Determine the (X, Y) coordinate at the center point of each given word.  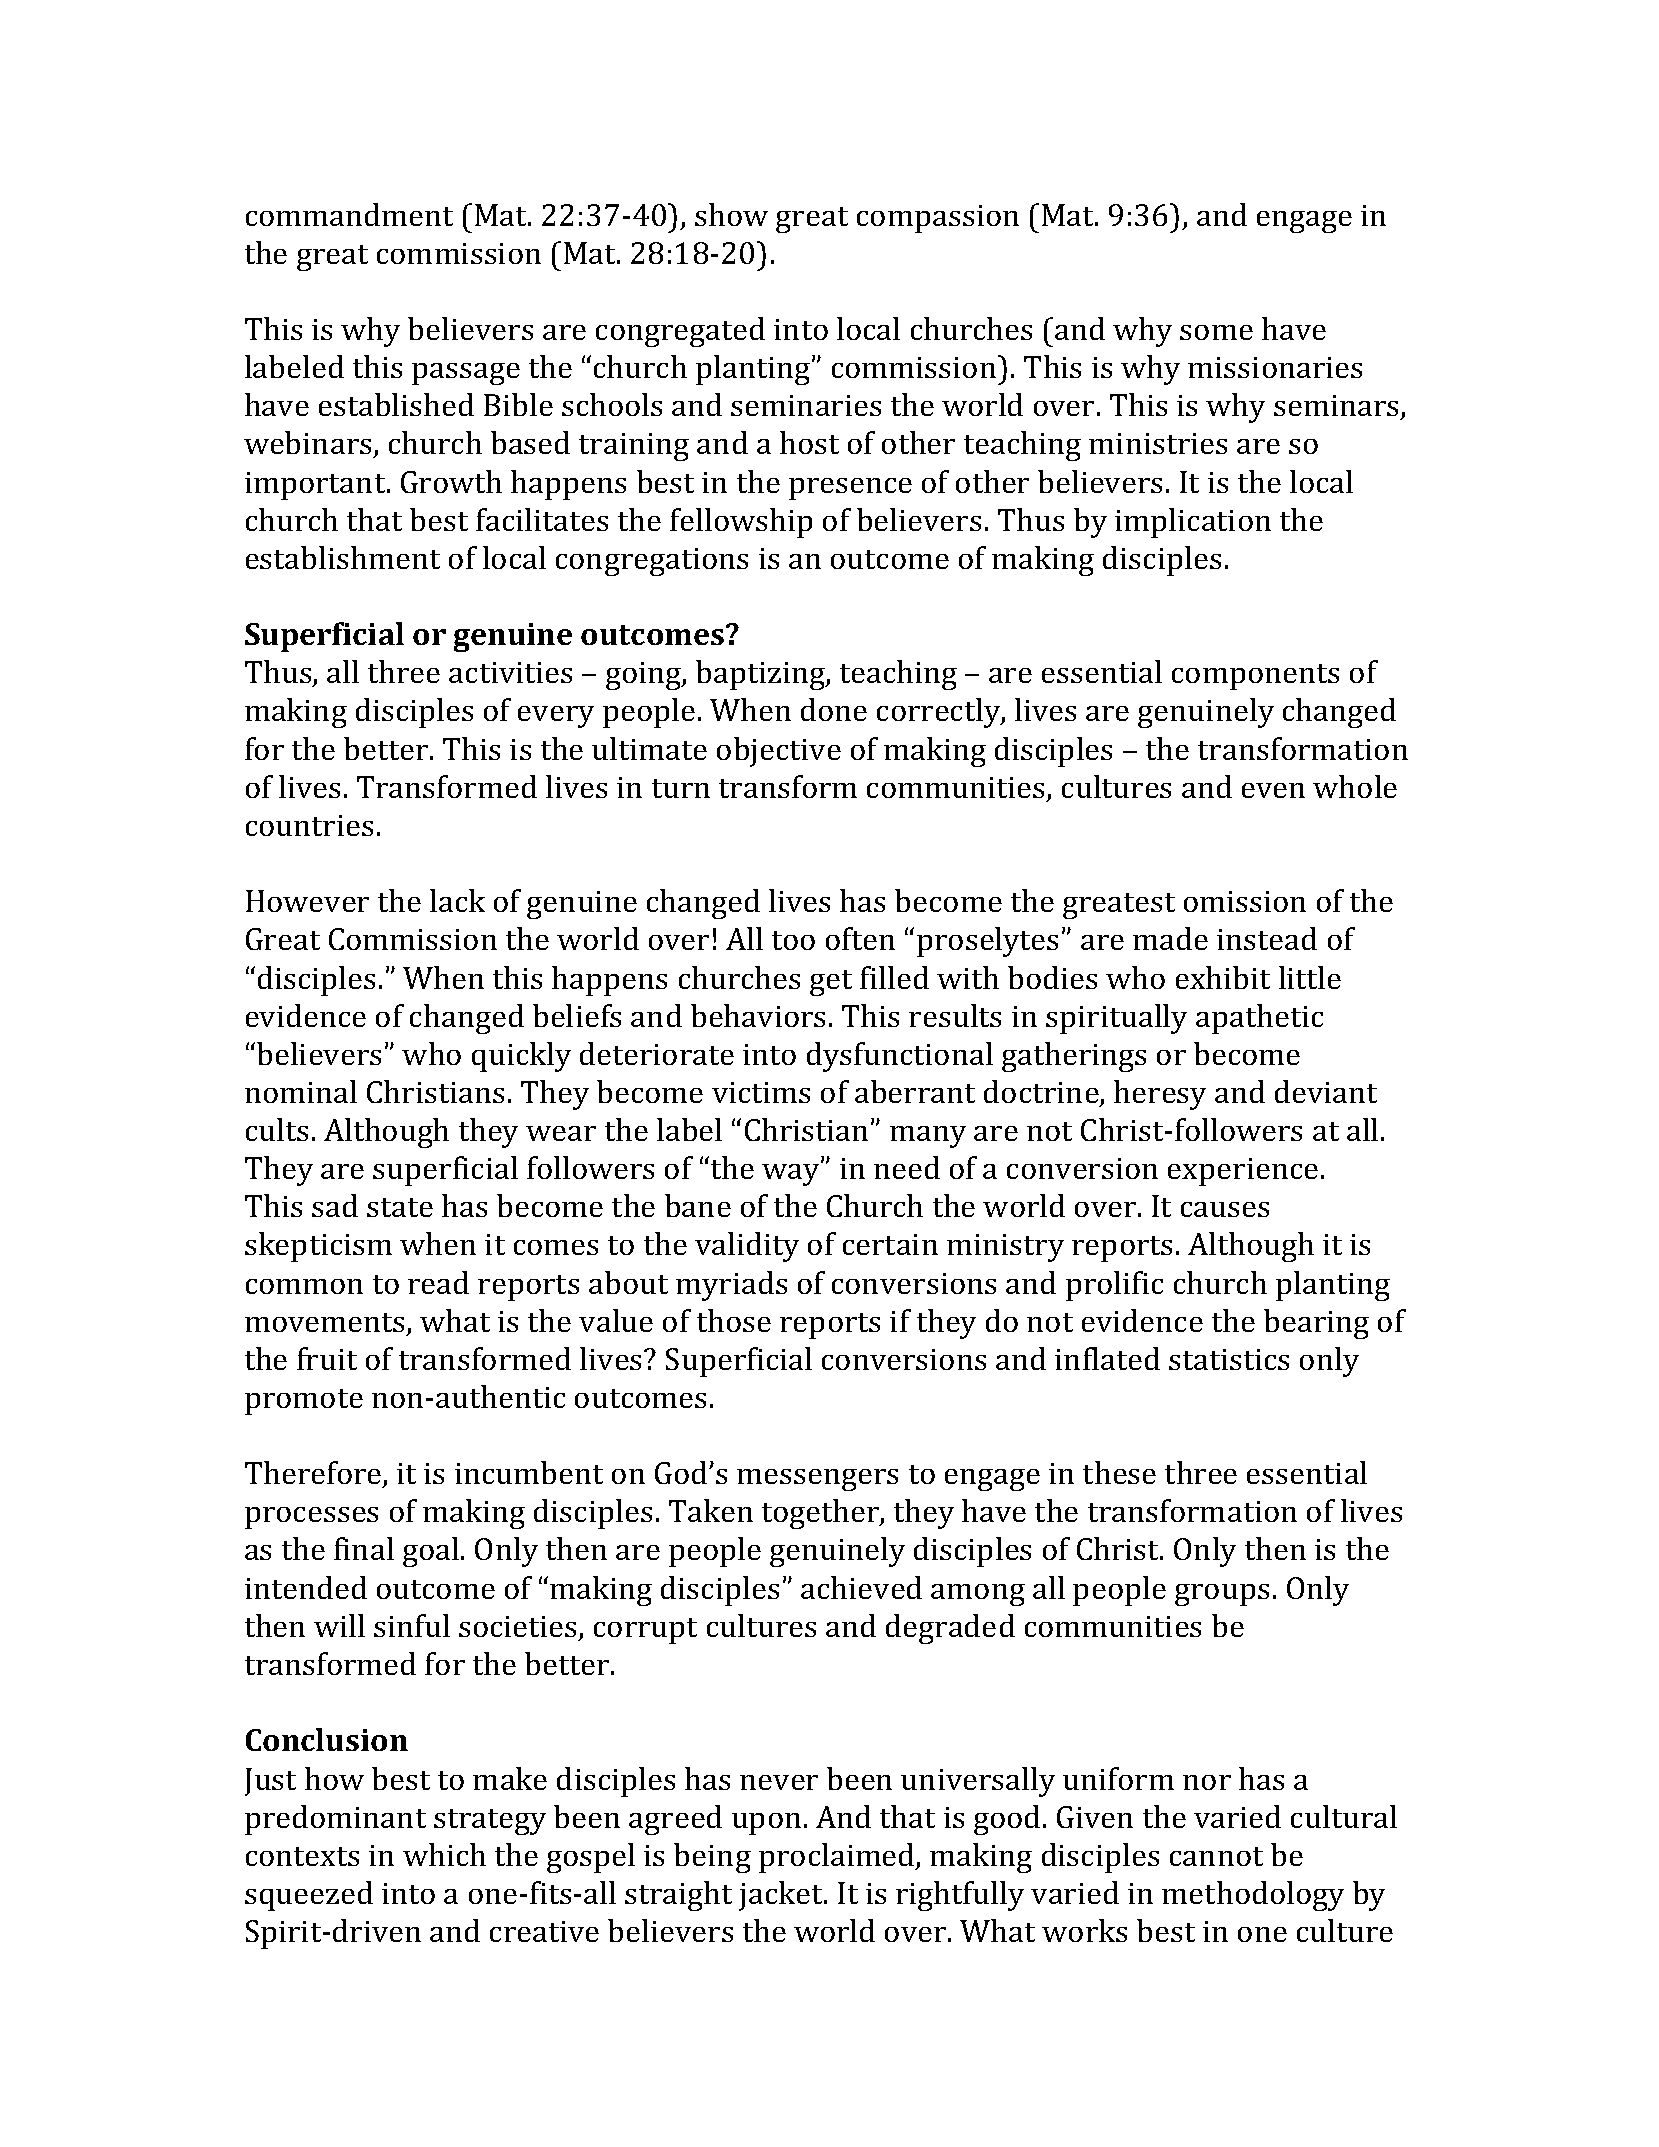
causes (1225, 1209)
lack (457, 900)
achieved (861, 1587)
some (1216, 332)
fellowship (741, 523)
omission (1245, 901)
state (400, 1207)
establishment (343, 557)
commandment (349, 214)
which (444, 1854)
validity (747, 1247)
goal (431, 1552)
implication (1193, 523)
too (793, 940)
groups (1222, 1595)
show (731, 214)
